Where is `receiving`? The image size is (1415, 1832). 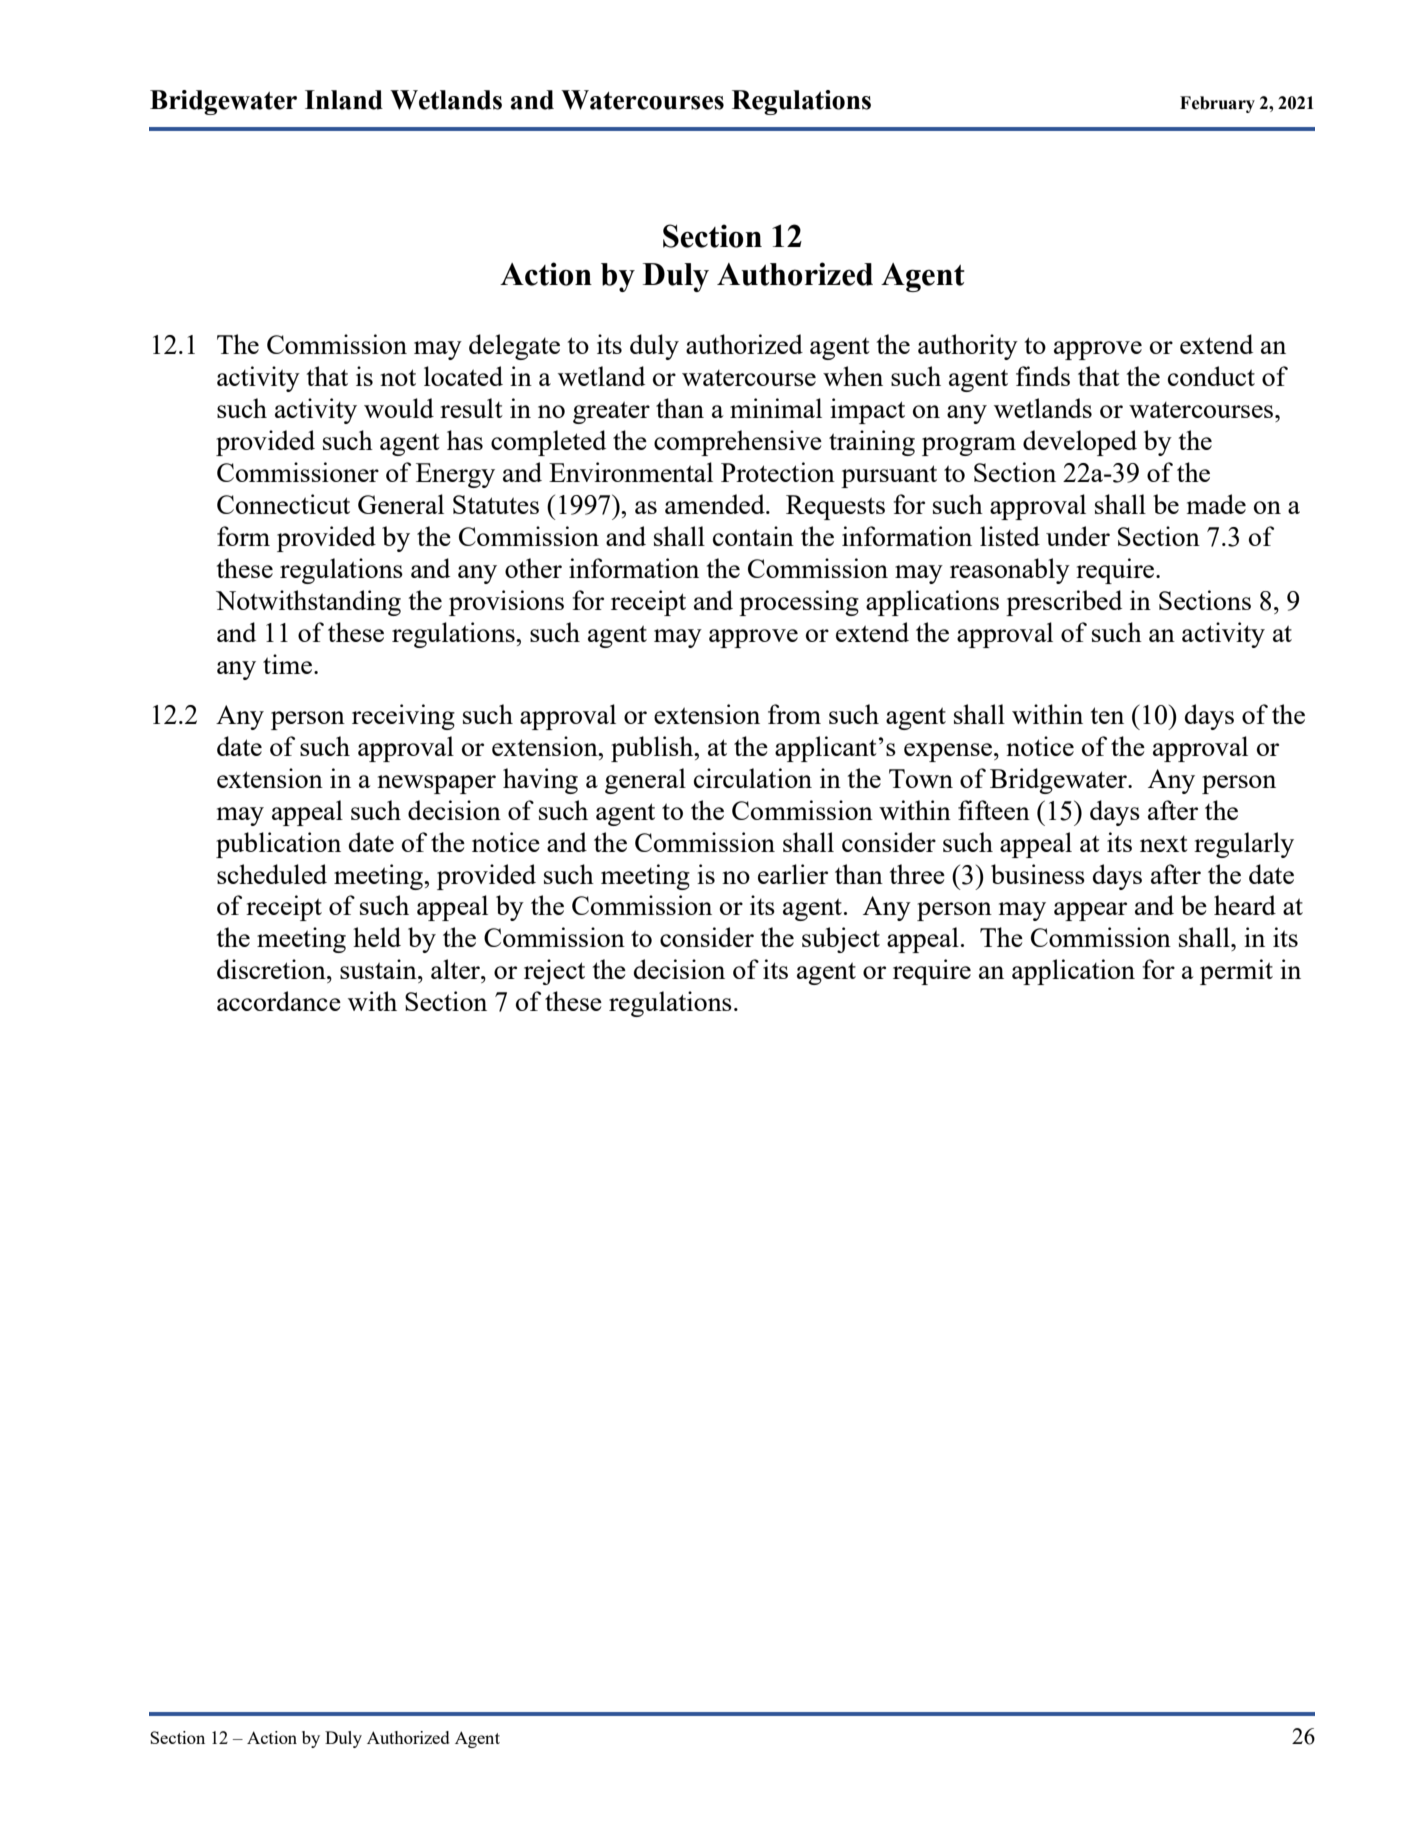 receiving is located at coordinates (403, 717).
